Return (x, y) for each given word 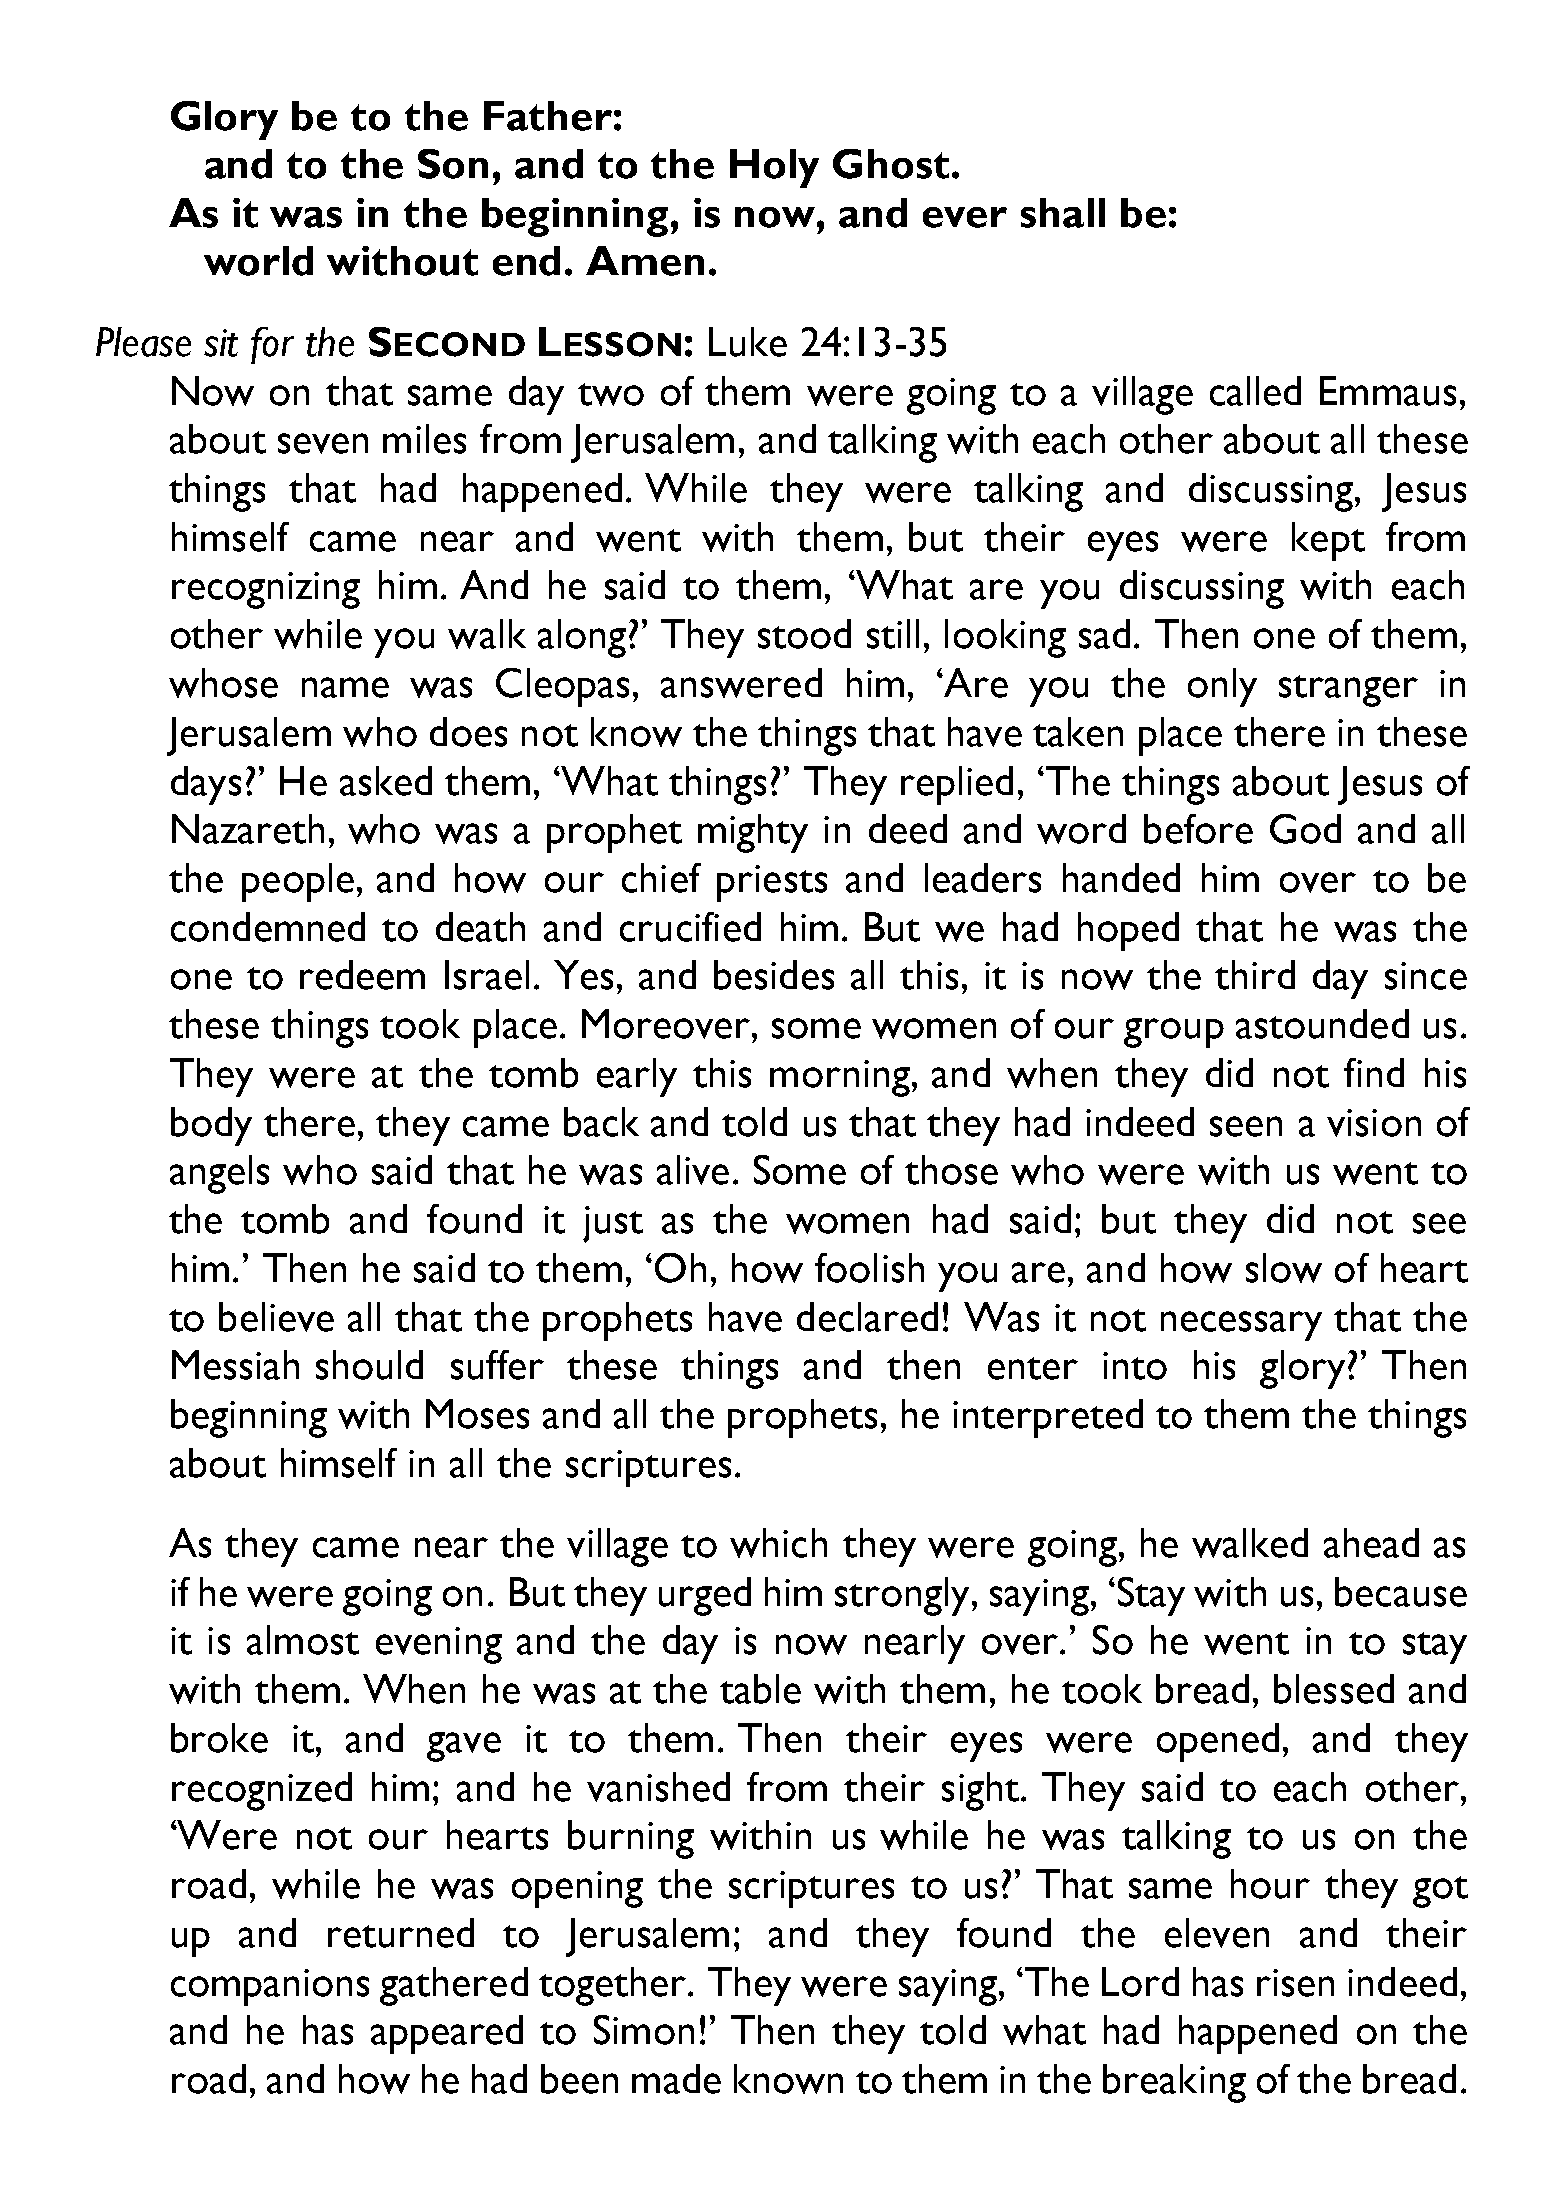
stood (804, 634)
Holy (774, 168)
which (778, 1543)
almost (303, 1640)
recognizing (266, 590)
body (211, 1126)
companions (270, 1987)
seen (1246, 1126)
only (1222, 687)
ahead (1371, 1543)
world (258, 261)
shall (1063, 213)
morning (840, 1078)
